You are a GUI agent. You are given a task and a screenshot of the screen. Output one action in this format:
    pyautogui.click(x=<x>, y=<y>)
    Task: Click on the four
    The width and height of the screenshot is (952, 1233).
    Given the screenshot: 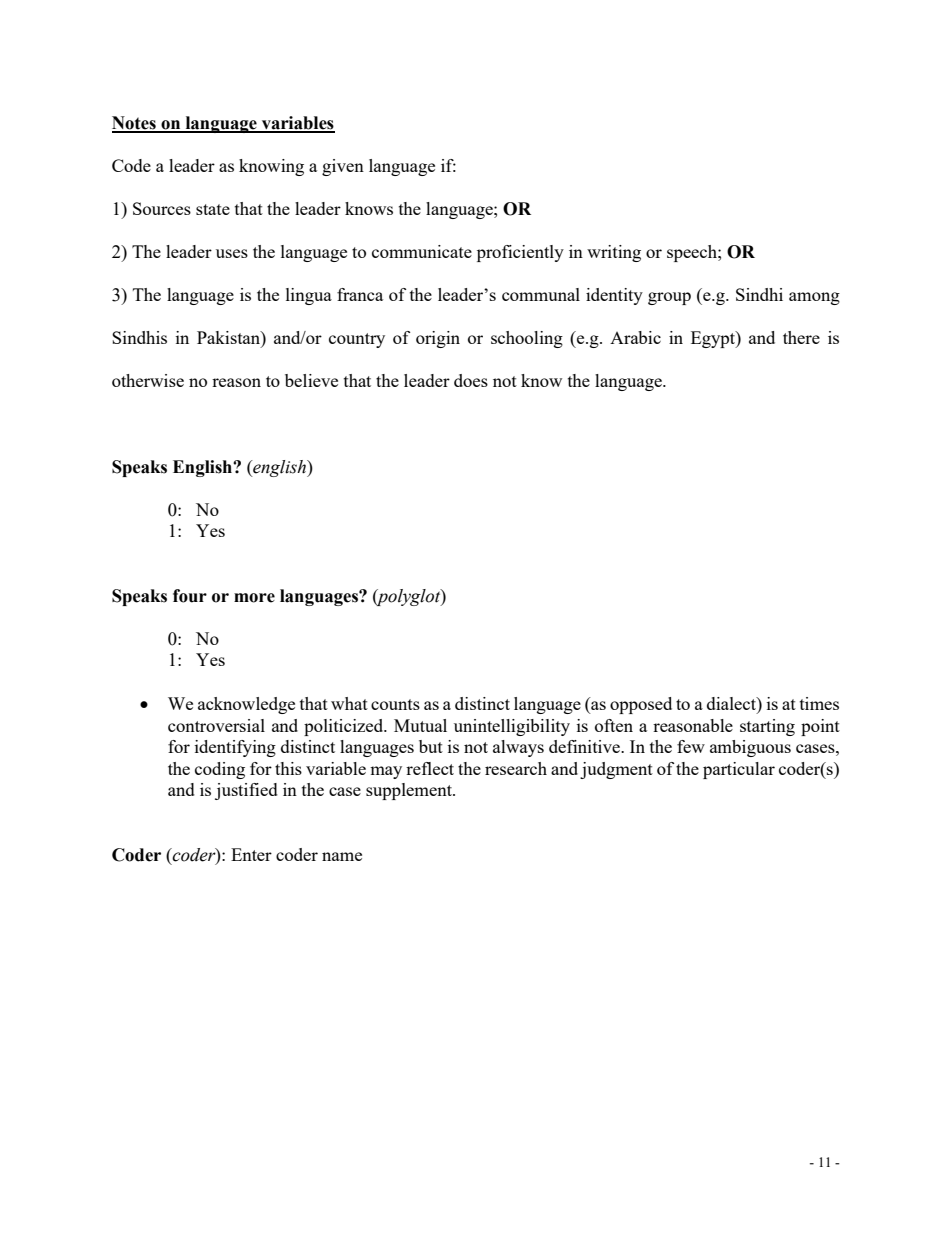 What is the action you would take?
    pyautogui.click(x=190, y=596)
